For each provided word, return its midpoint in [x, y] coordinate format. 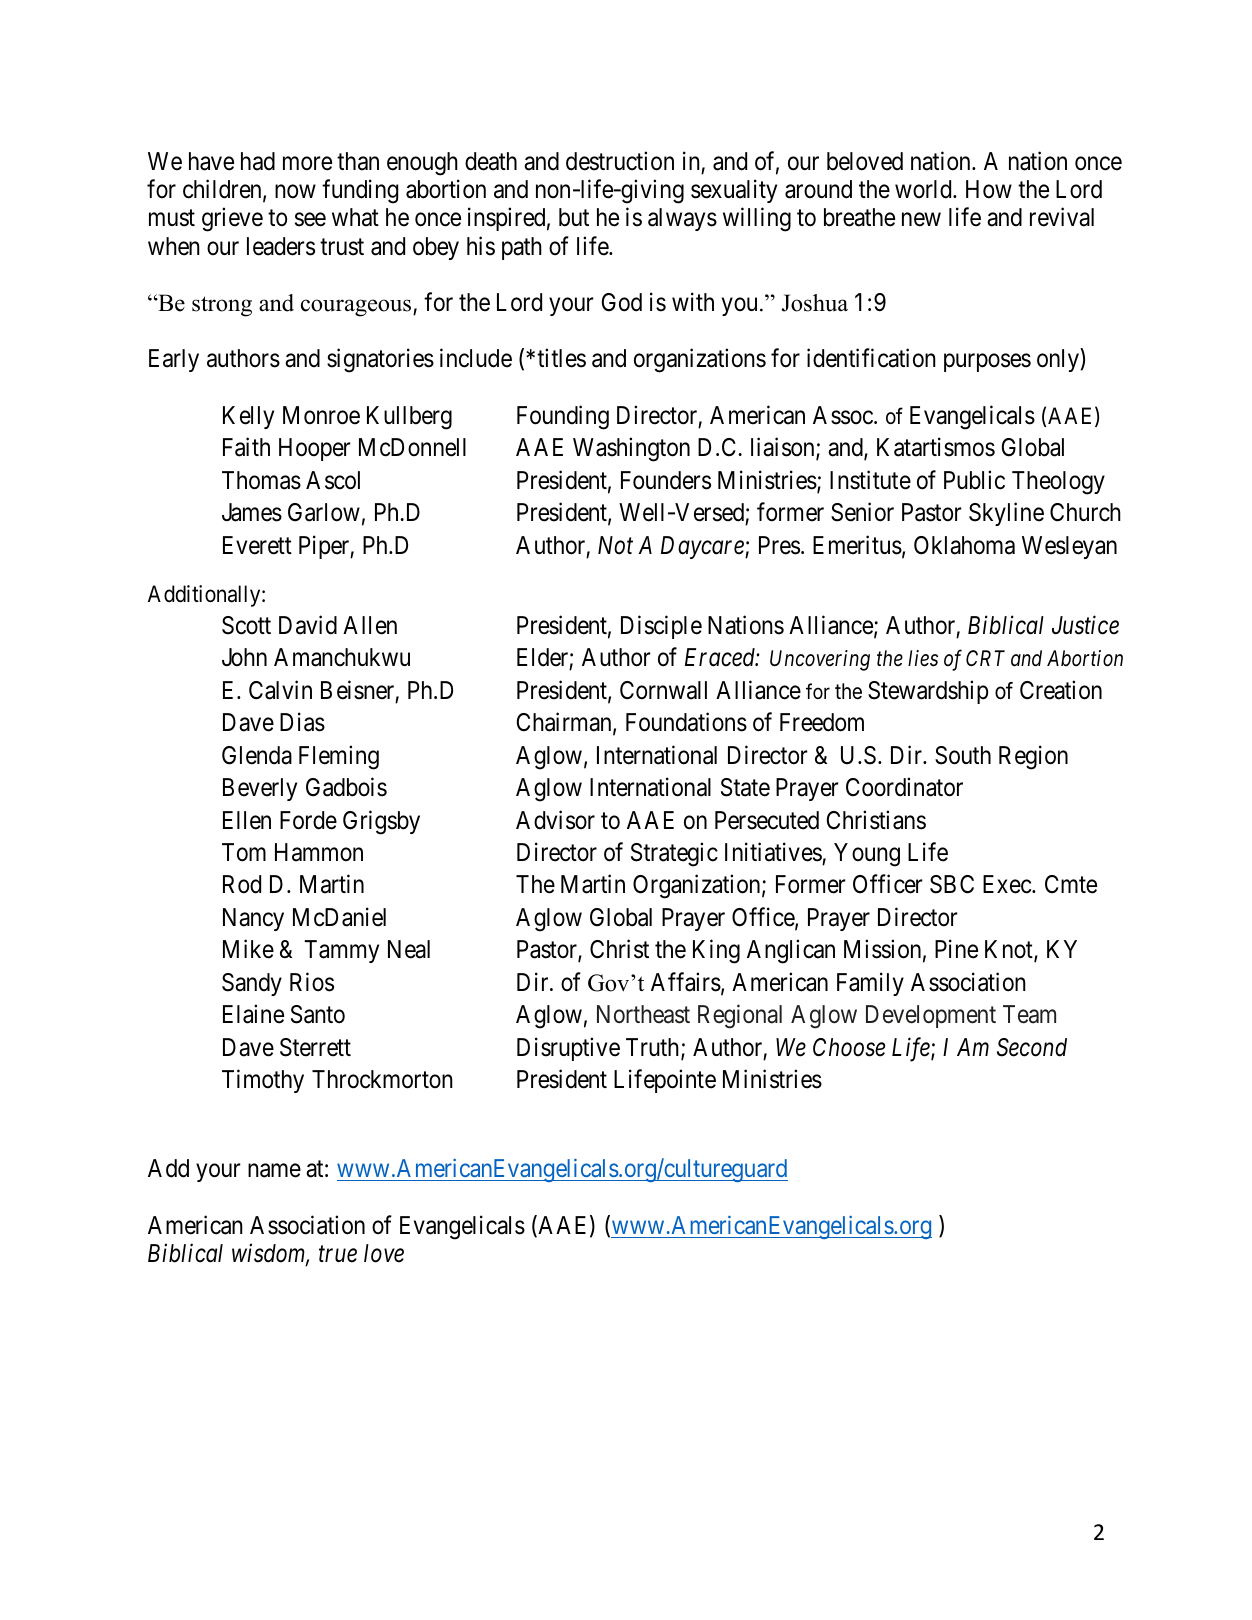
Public [974, 480]
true [338, 1255]
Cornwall [663, 690]
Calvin [280, 690]
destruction [620, 161]
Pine [956, 949]
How [989, 189]
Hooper [315, 449]
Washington [631, 450]
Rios [312, 982]
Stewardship [928, 692]
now [295, 192]
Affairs [686, 982]
